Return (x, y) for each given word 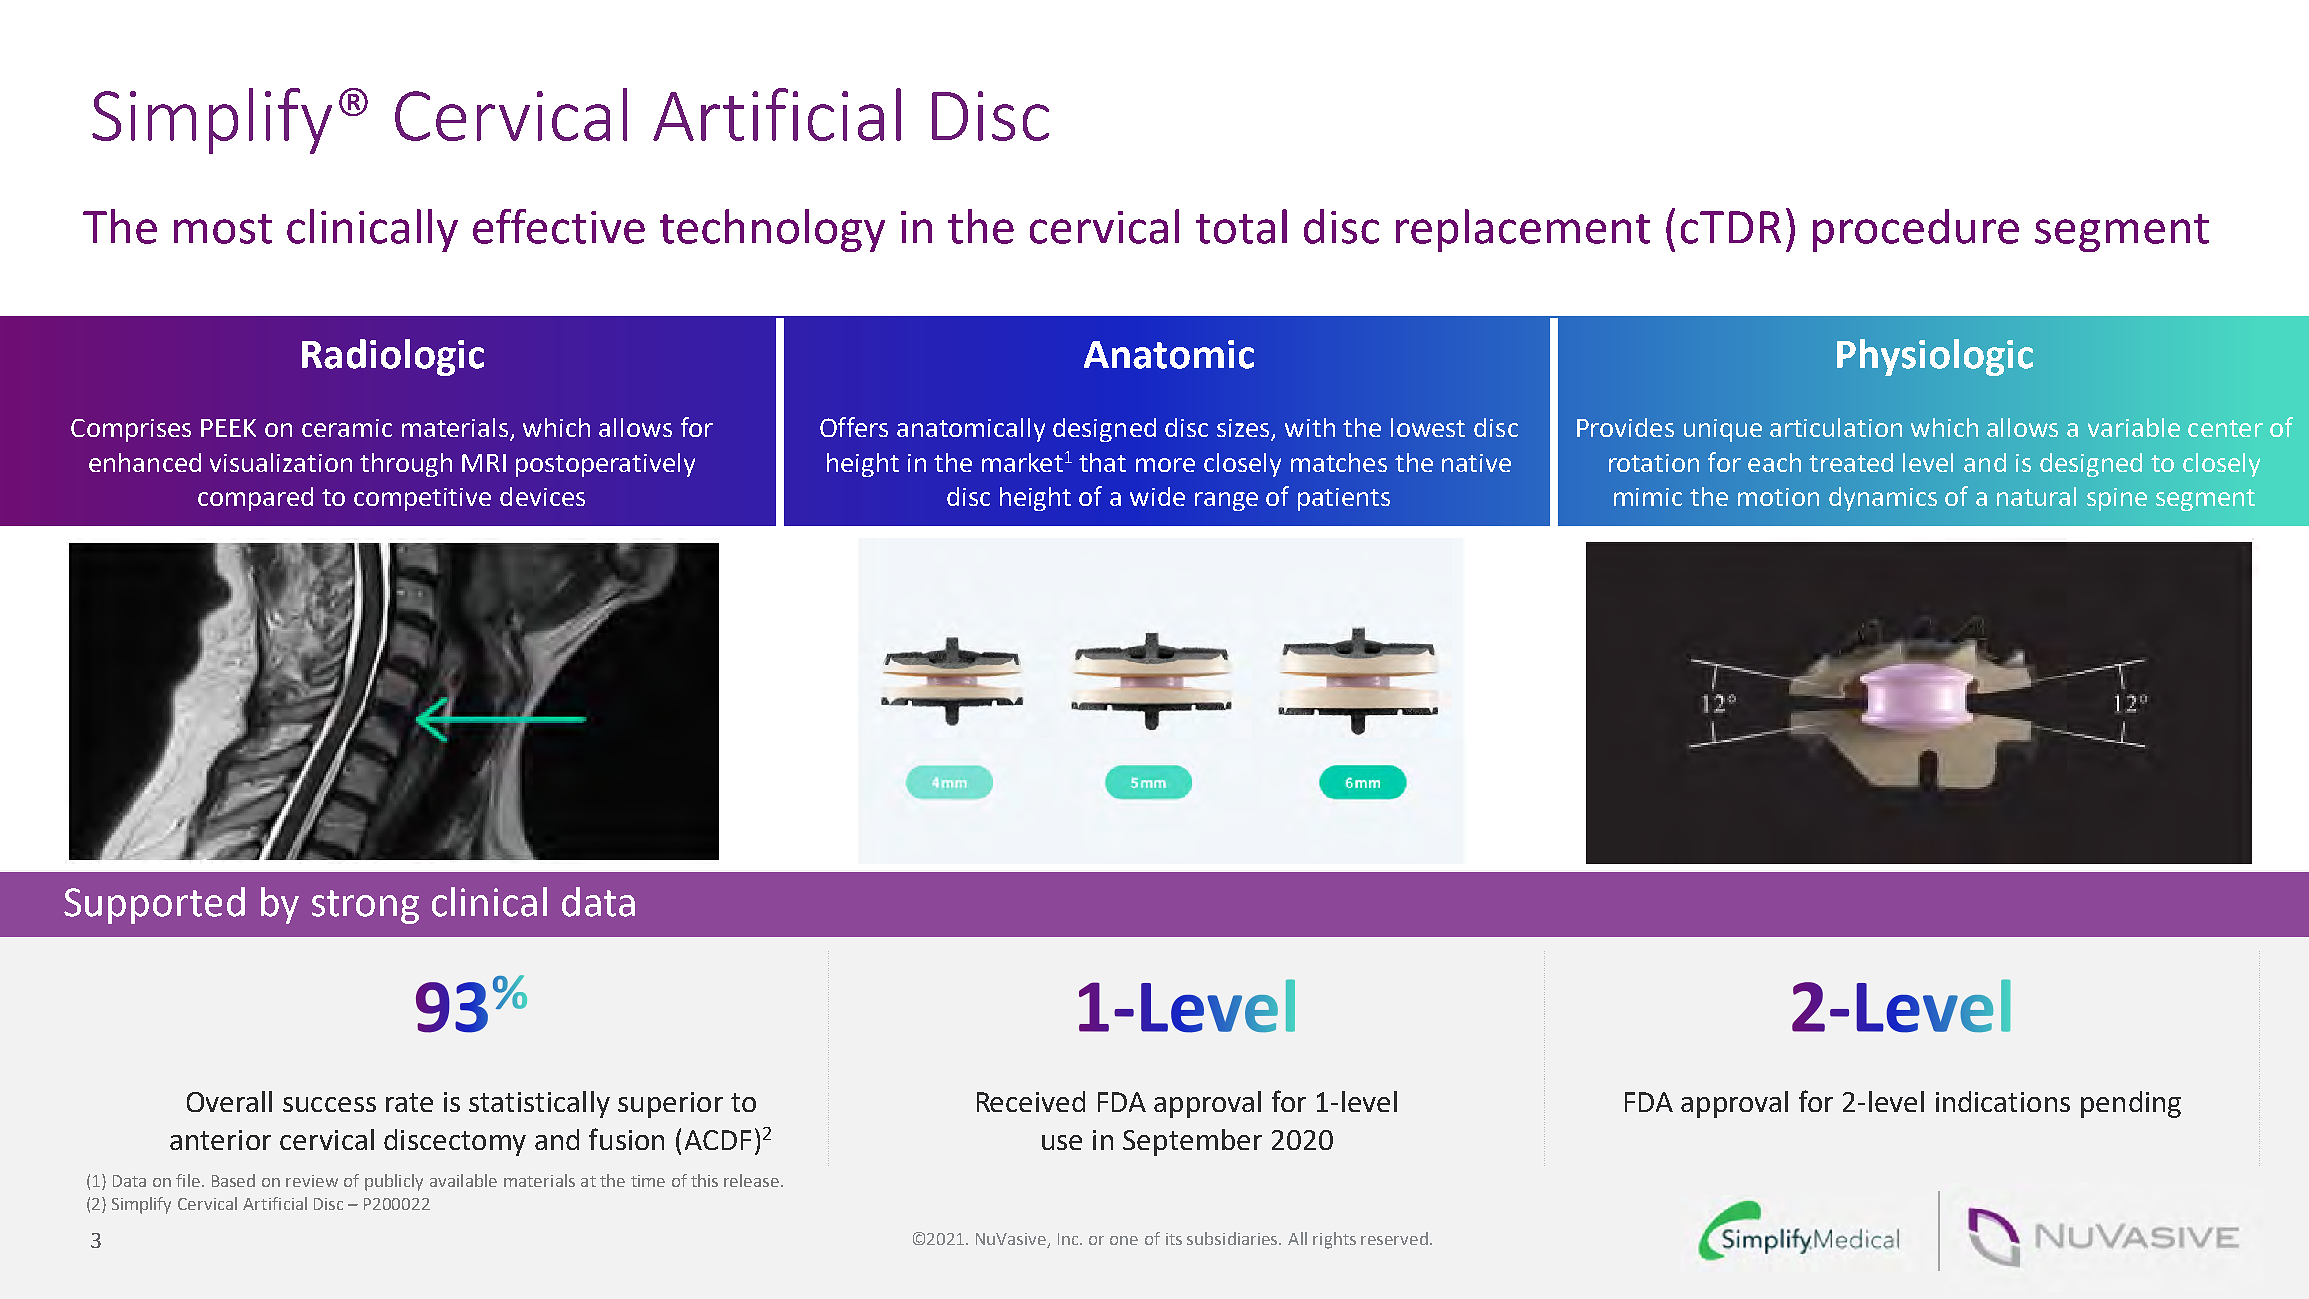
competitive (422, 499)
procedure (1916, 230)
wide (1157, 496)
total (1241, 226)
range (1226, 501)
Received (1031, 1101)
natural (2036, 496)
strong (365, 907)
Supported (154, 905)
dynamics (1883, 499)
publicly (394, 1182)
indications (2003, 1101)
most (223, 229)
